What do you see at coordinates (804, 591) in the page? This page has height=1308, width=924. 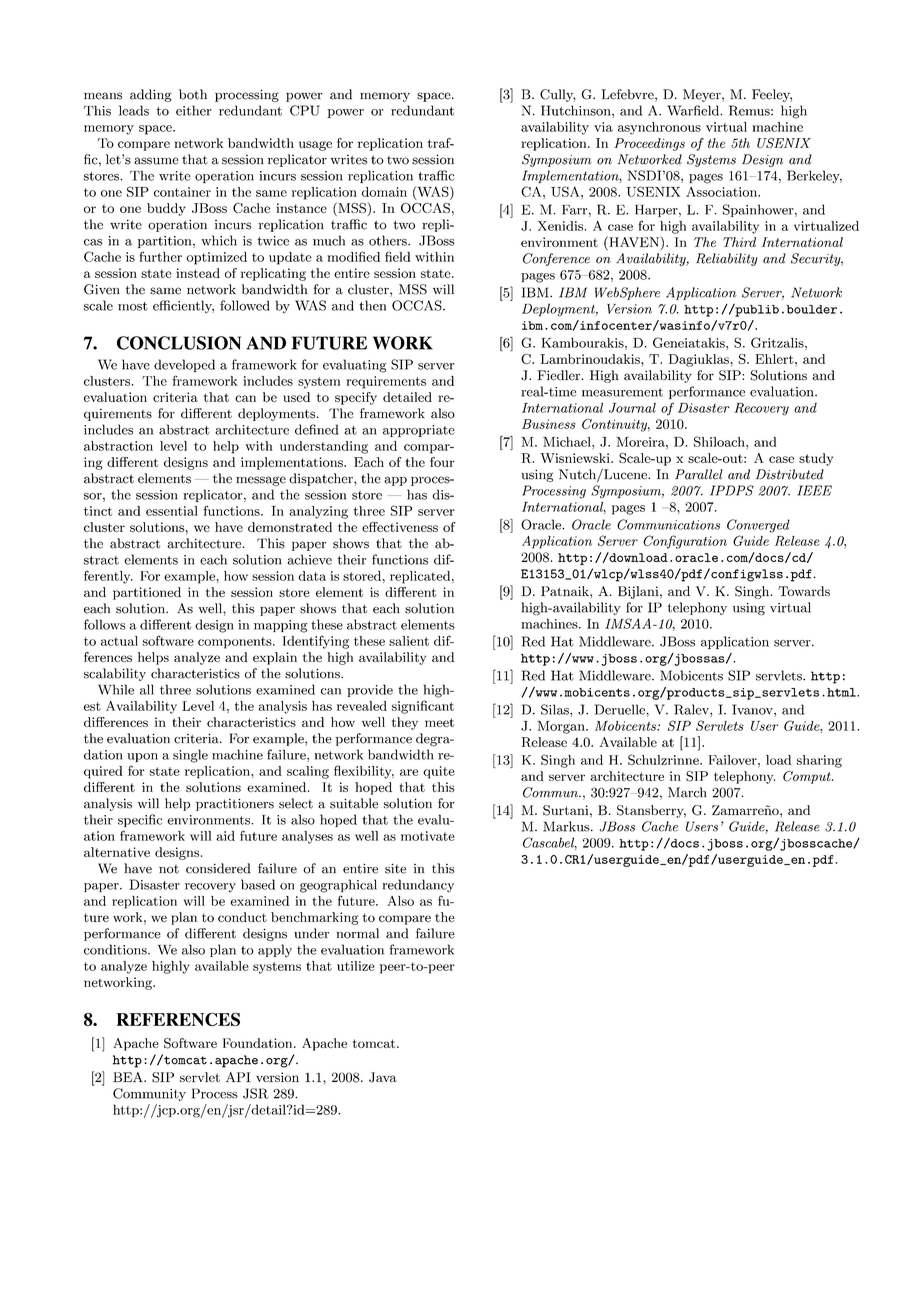 I see `Towards` at bounding box center [804, 591].
